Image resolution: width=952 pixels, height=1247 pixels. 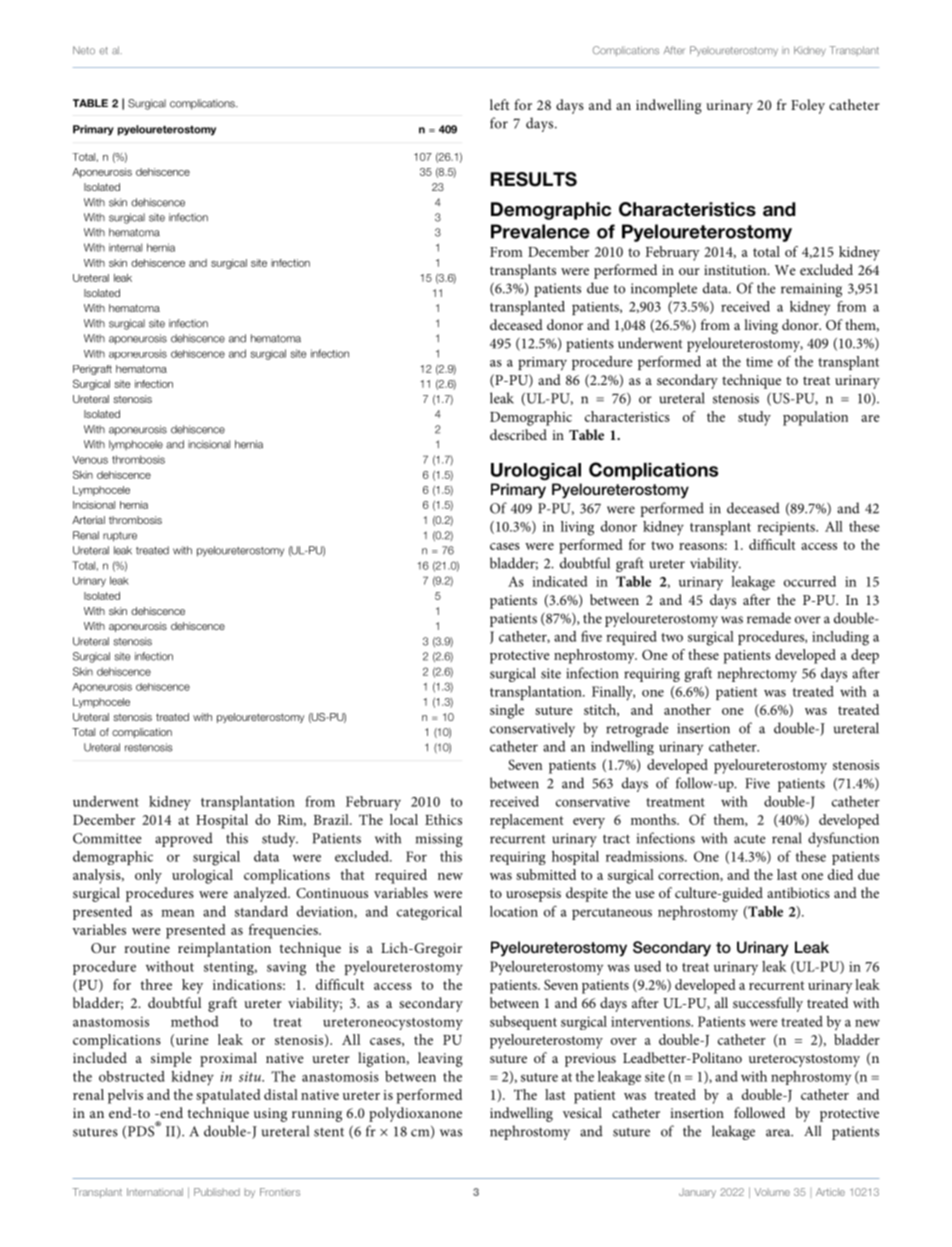 What do you see at coordinates (125, 247) in the screenshot?
I see `internal` at bounding box center [125, 247].
